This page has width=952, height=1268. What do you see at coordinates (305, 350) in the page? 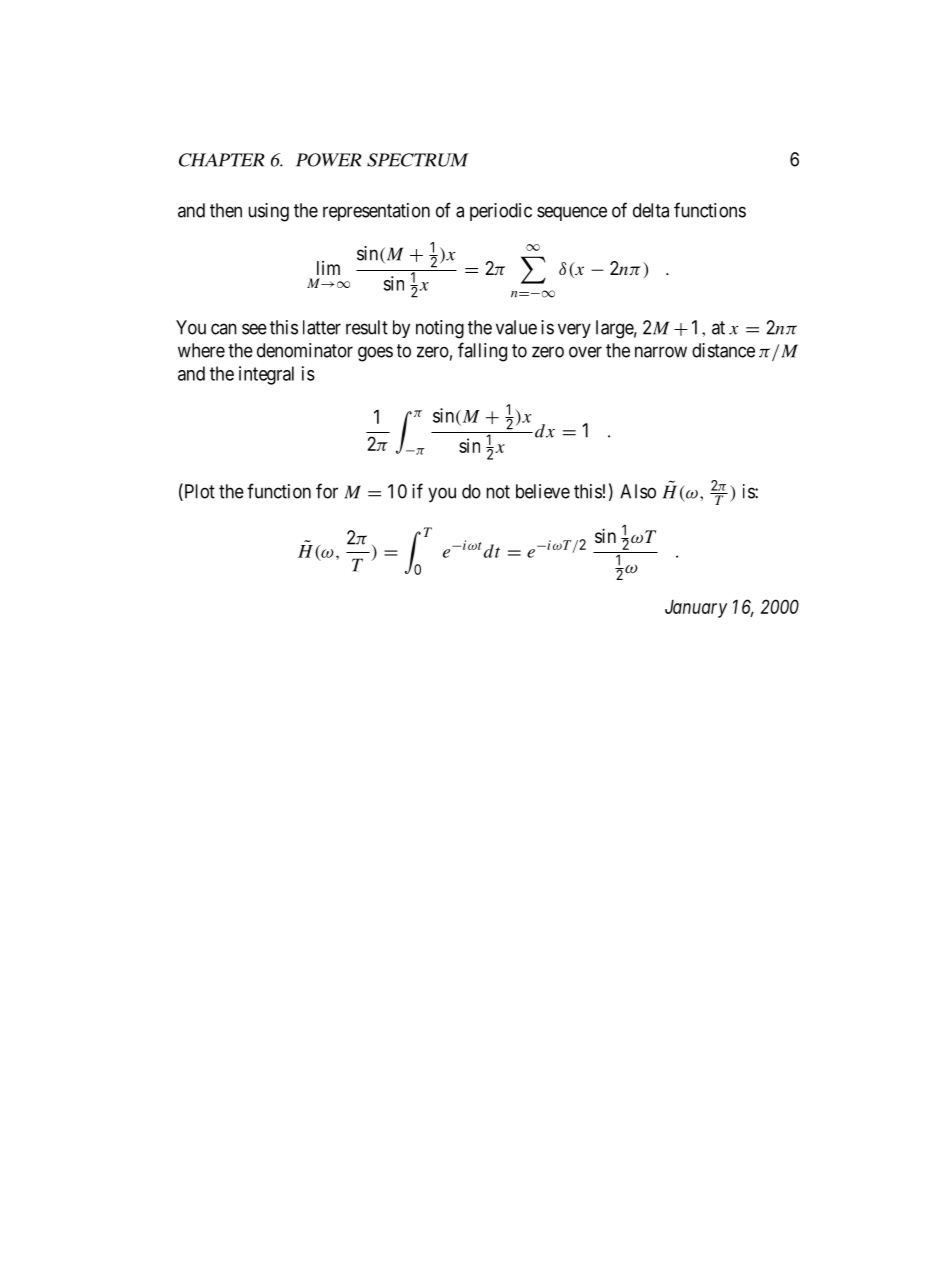
I see `denominator` at bounding box center [305, 350].
